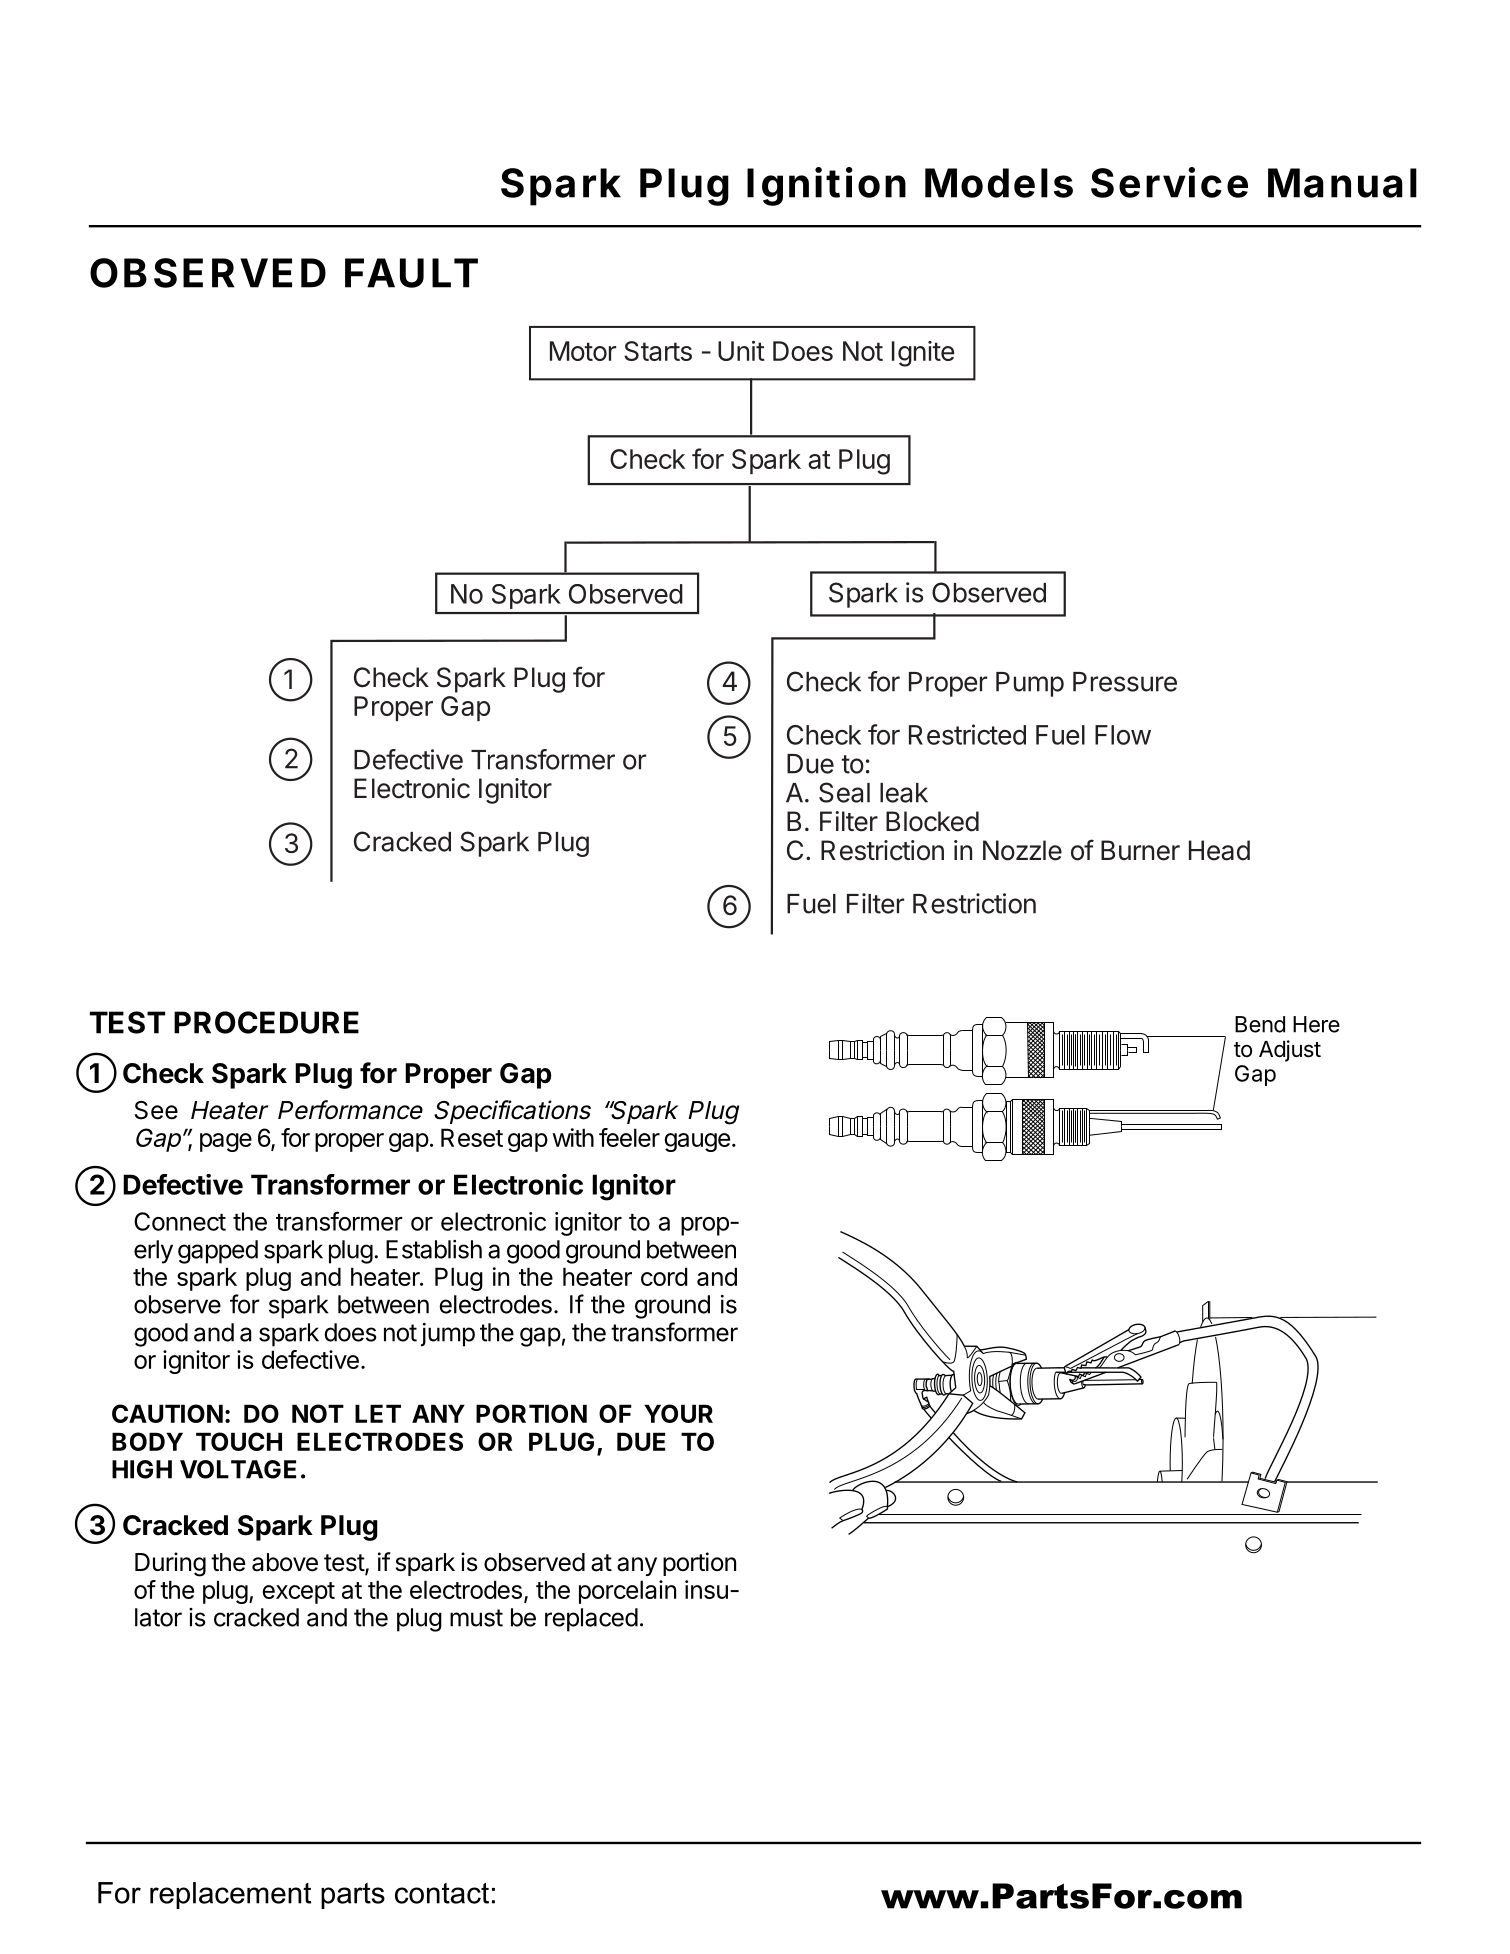 This page has width=1510, height=1954. Describe the element at coordinates (1290, 1051) in the page. I see `Adjust` at that location.
